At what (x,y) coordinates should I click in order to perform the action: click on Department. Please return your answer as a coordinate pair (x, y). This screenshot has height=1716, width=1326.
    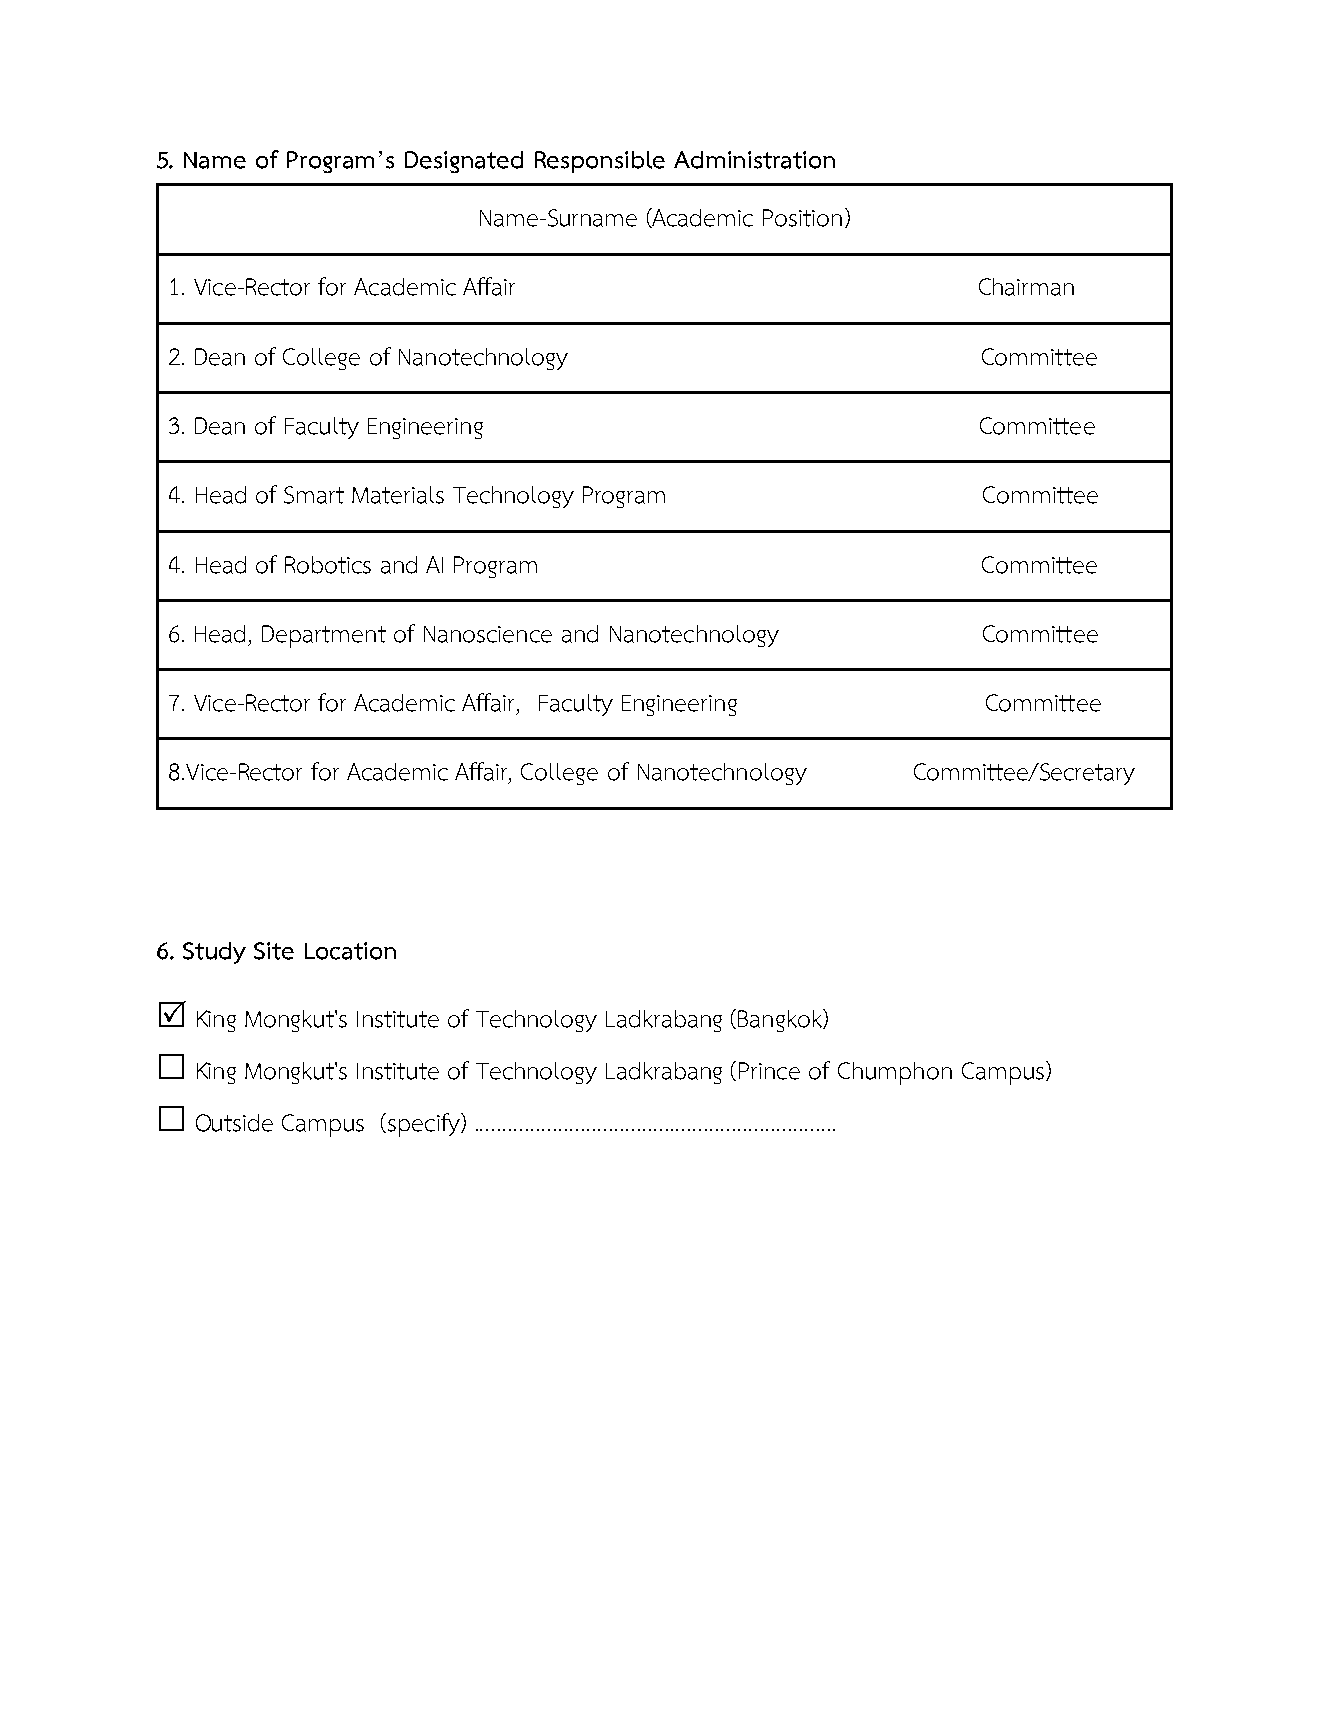
    Looking at the image, I should click on (324, 636).
